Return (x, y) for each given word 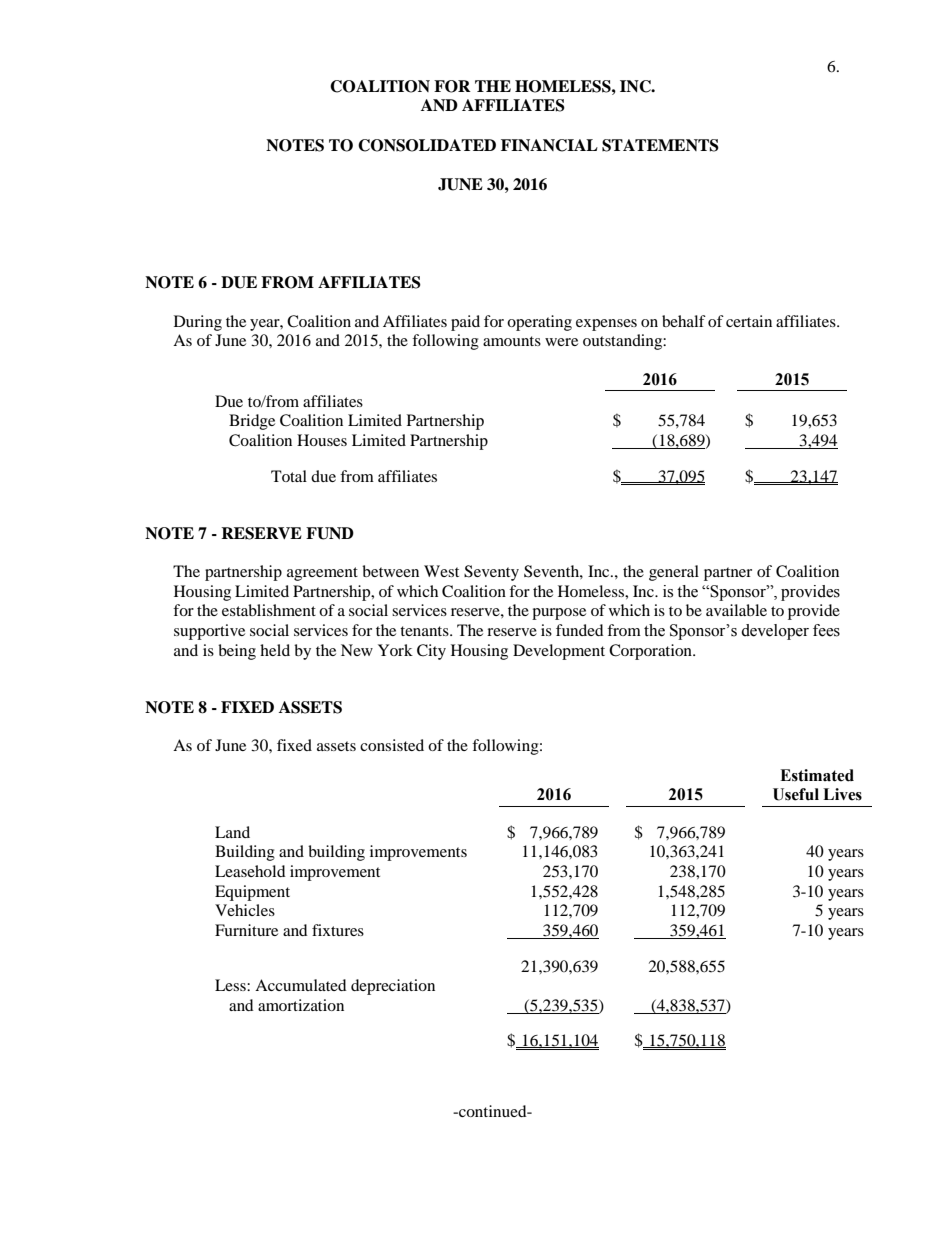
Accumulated (301, 985)
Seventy (491, 573)
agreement (322, 574)
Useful (796, 794)
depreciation (393, 987)
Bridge (252, 422)
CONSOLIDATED (427, 145)
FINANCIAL (549, 145)
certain (749, 321)
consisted (392, 745)
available (736, 610)
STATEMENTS (660, 145)
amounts (512, 341)
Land (232, 832)
